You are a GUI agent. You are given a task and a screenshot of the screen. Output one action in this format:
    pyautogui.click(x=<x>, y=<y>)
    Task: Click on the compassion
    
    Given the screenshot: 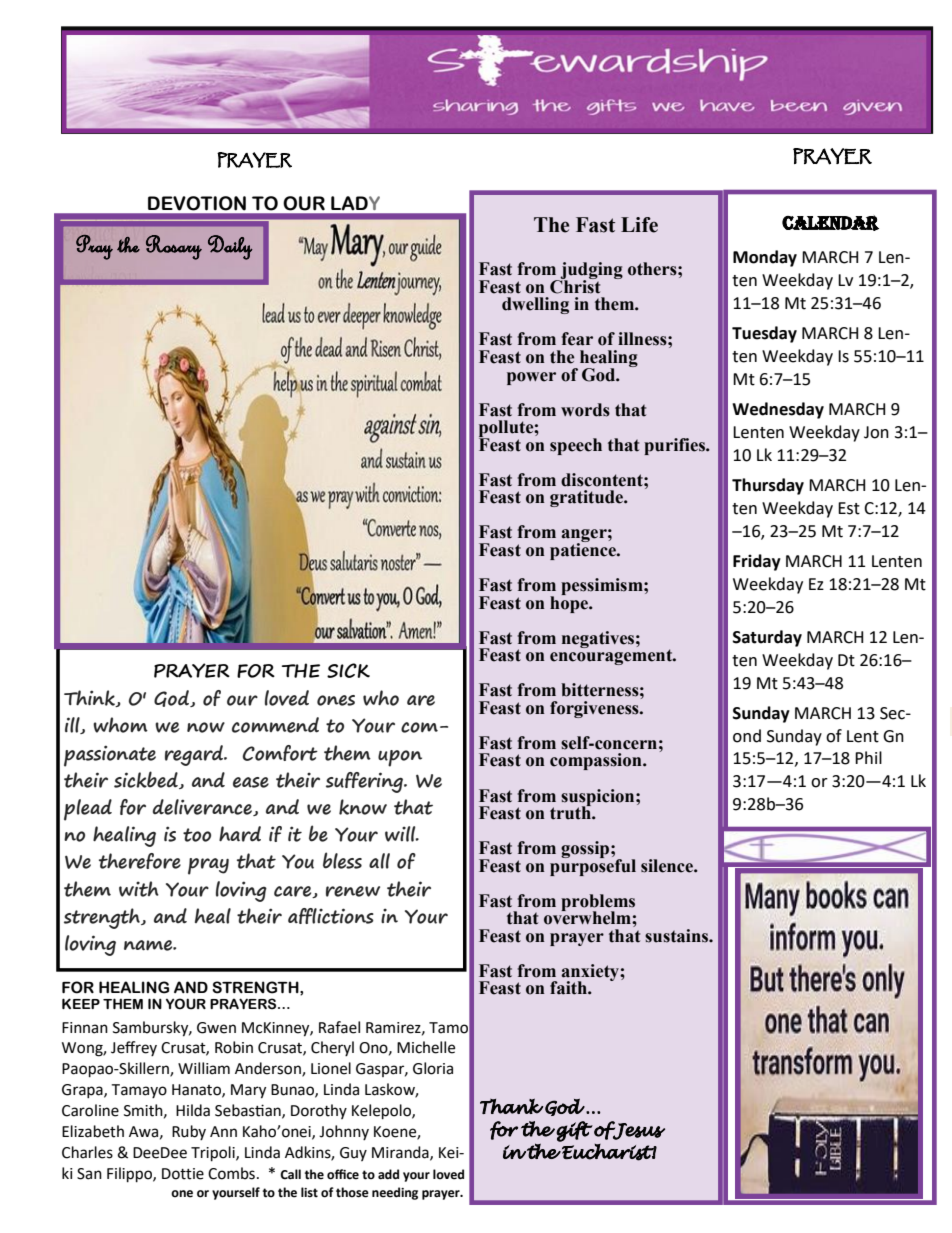 What is the action you would take?
    pyautogui.click(x=597, y=761)
